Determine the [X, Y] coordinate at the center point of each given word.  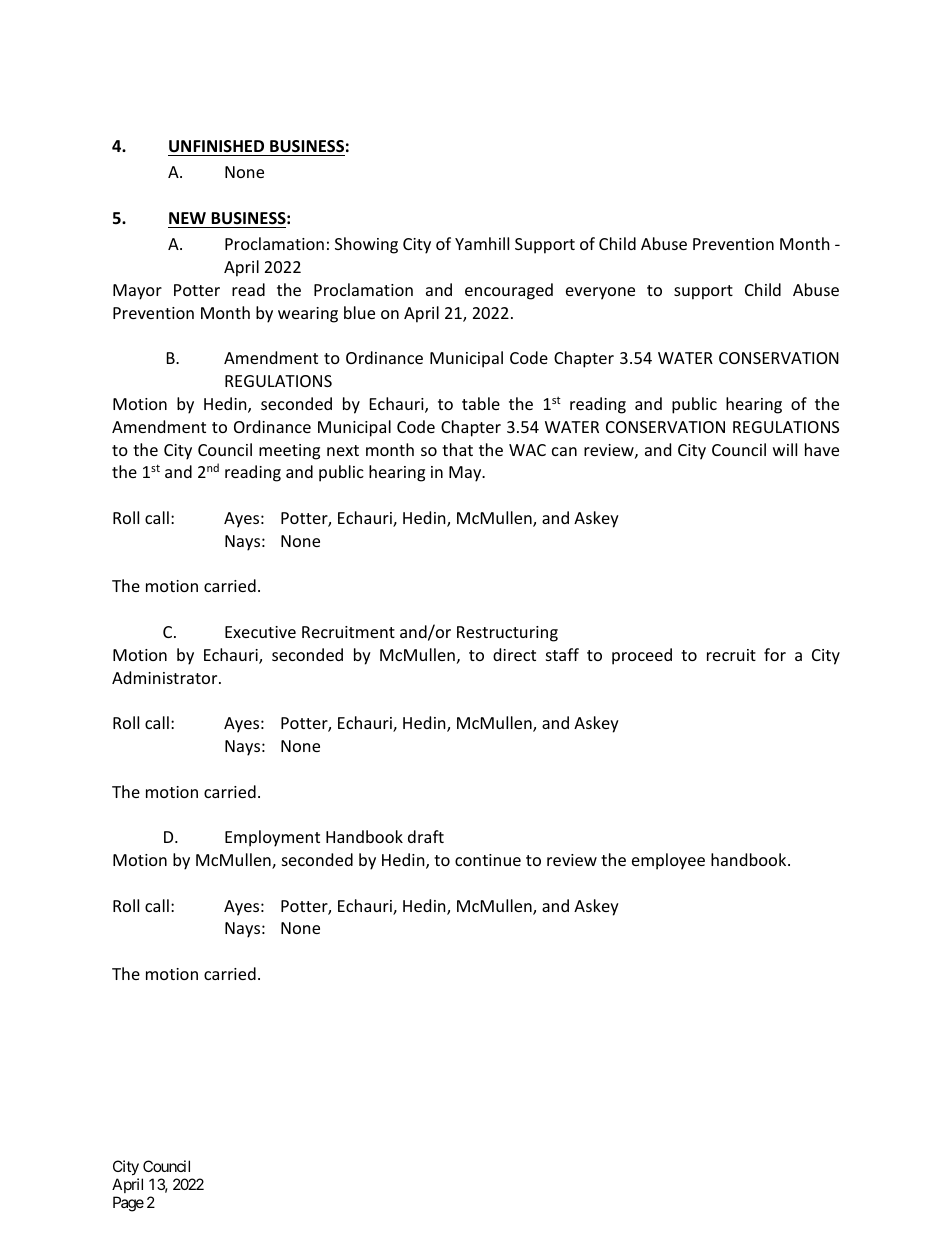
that [457, 449]
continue [488, 860]
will [785, 449]
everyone [600, 293]
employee [668, 861]
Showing [366, 245]
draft [426, 836]
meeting [289, 452]
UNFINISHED [216, 146]
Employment [272, 838]
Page [128, 1204]
